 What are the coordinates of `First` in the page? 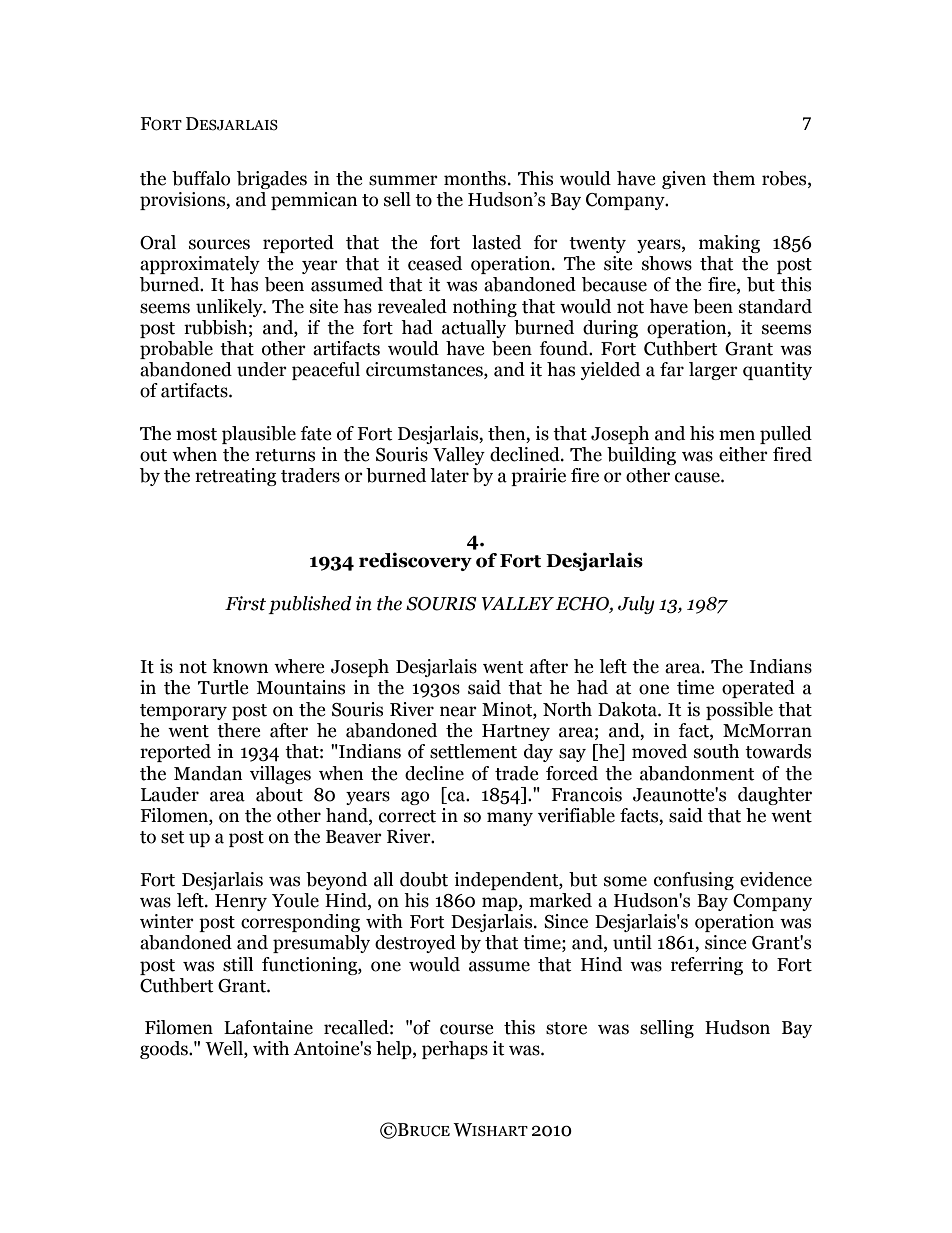 It's located at (245, 603).
